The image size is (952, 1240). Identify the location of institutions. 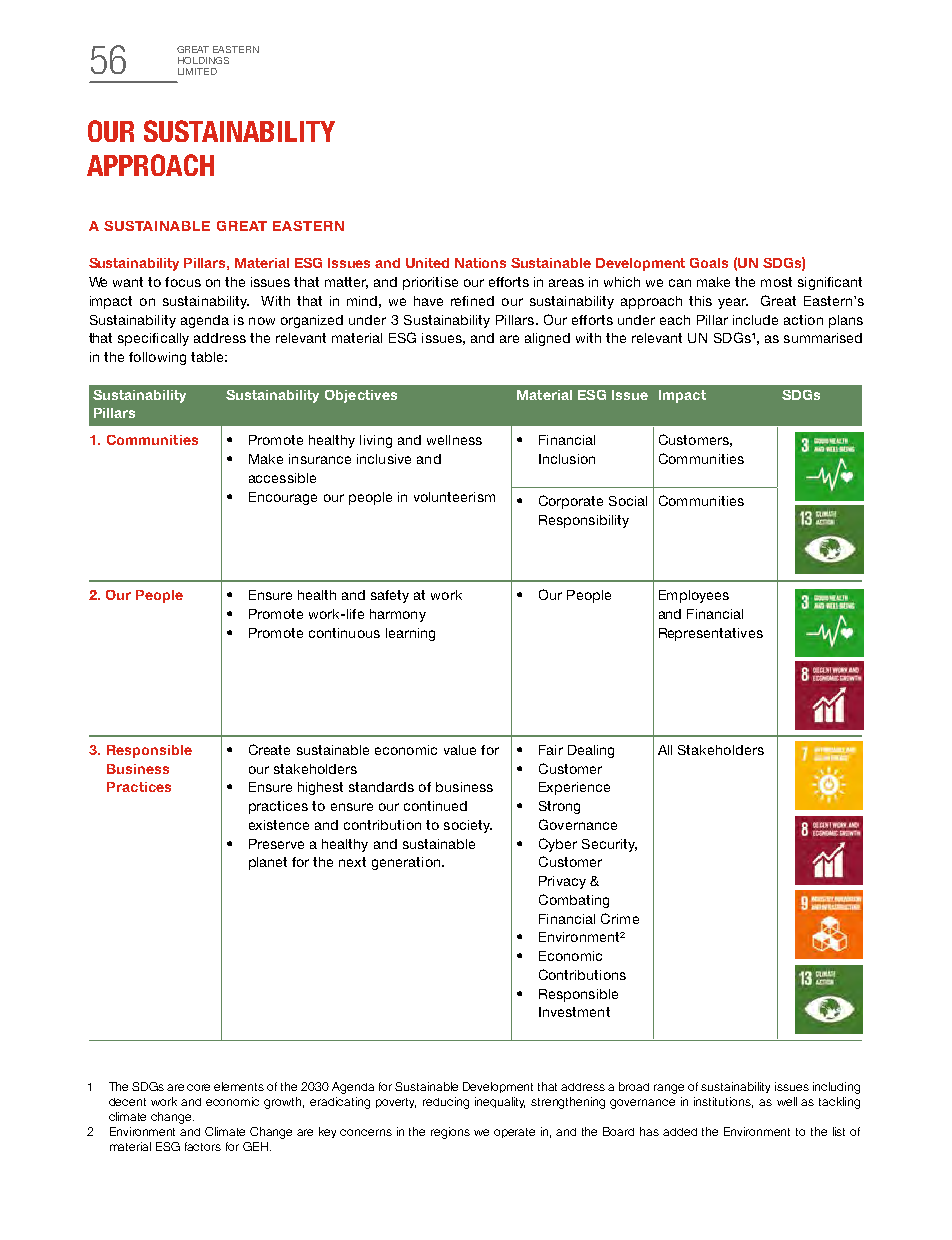
(723, 1102).
